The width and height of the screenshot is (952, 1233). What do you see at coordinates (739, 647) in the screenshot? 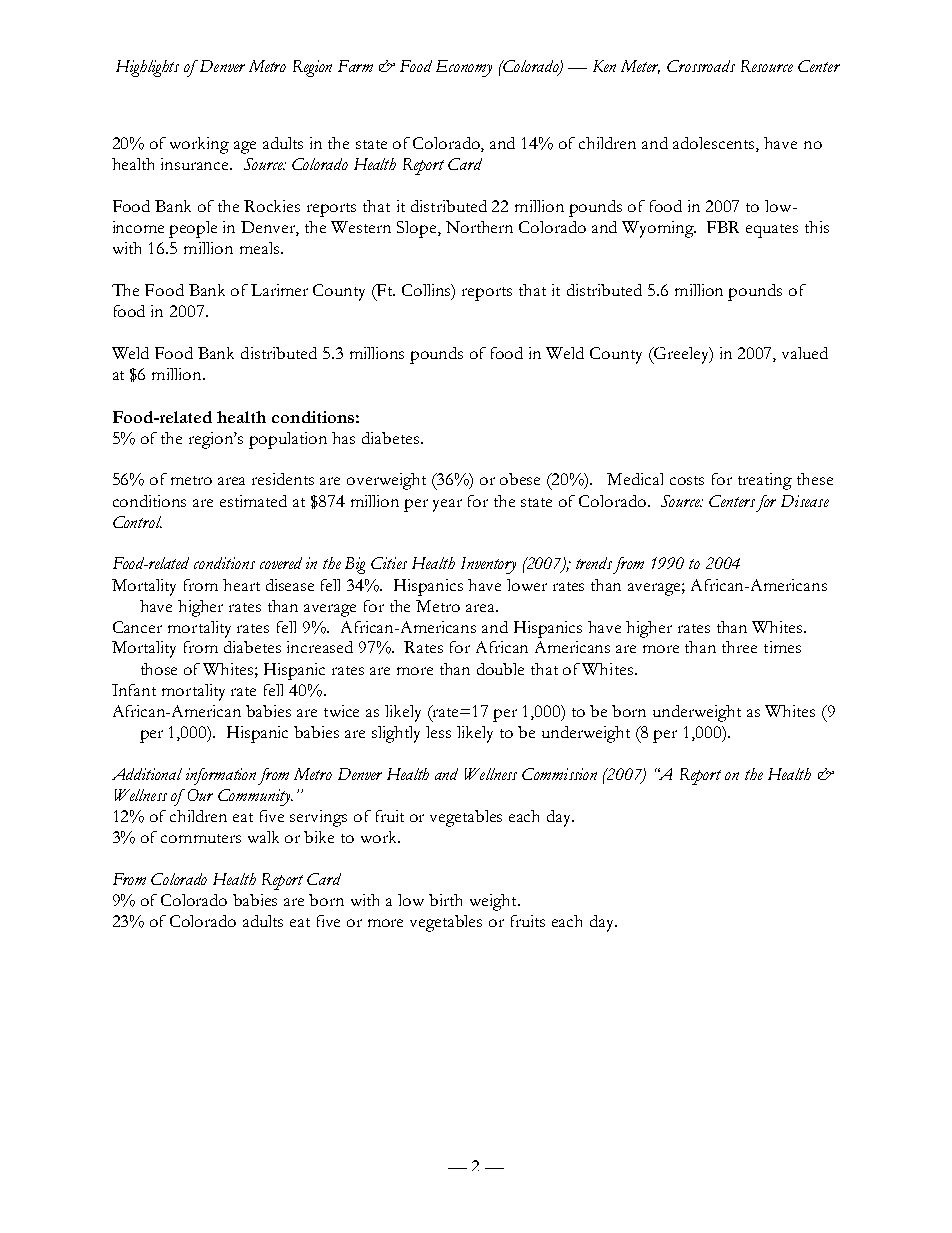
I see `three` at bounding box center [739, 647].
